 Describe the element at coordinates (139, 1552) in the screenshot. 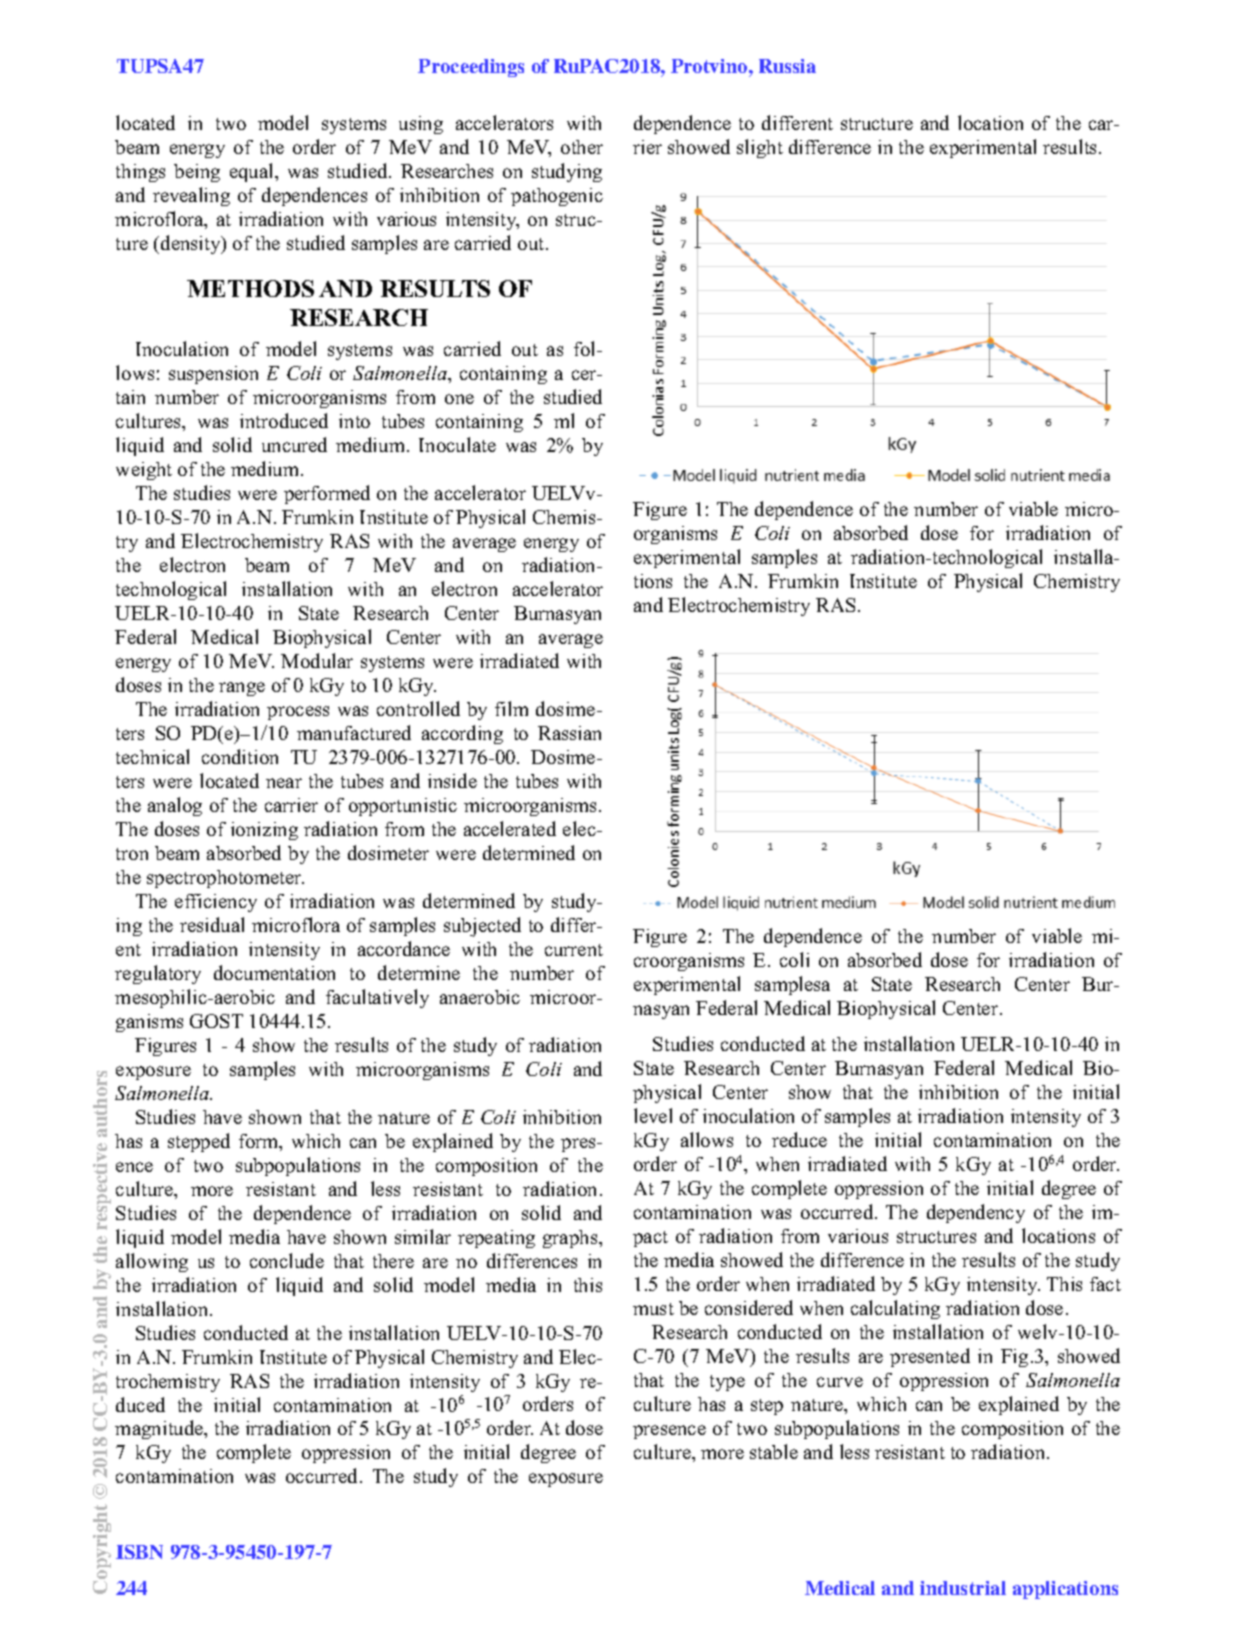

I see `ISBN` at that location.
